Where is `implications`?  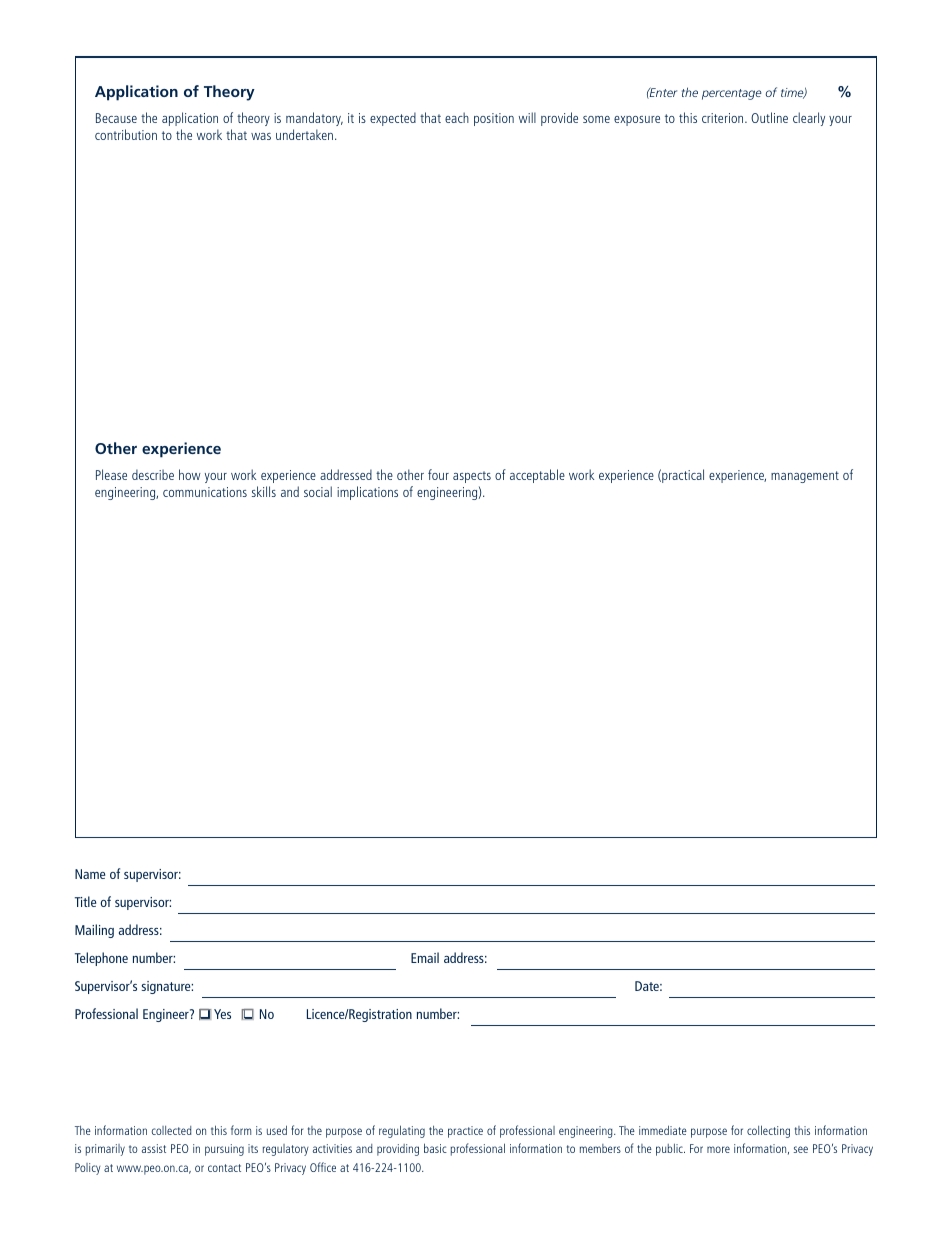 implications is located at coordinates (367, 493).
